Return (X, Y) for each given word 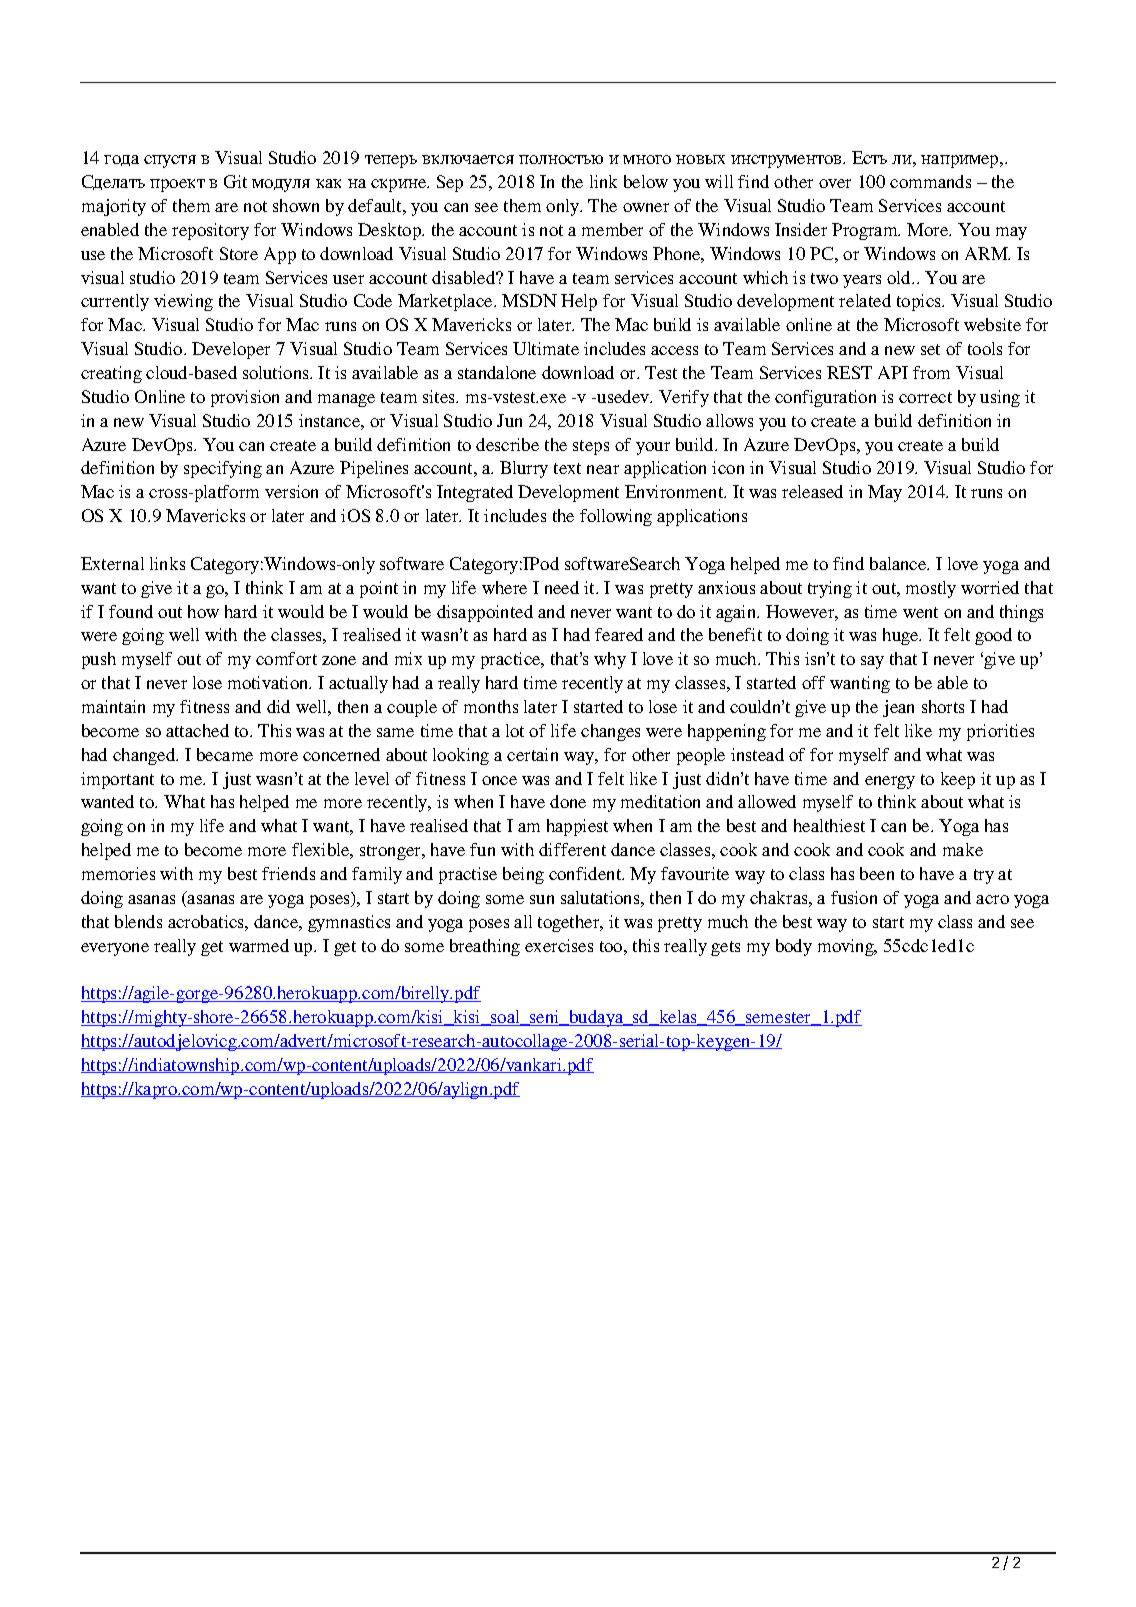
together (570, 923)
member (612, 229)
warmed (259, 945)
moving (847, 947)
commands (930, 181)
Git (235, 181)
